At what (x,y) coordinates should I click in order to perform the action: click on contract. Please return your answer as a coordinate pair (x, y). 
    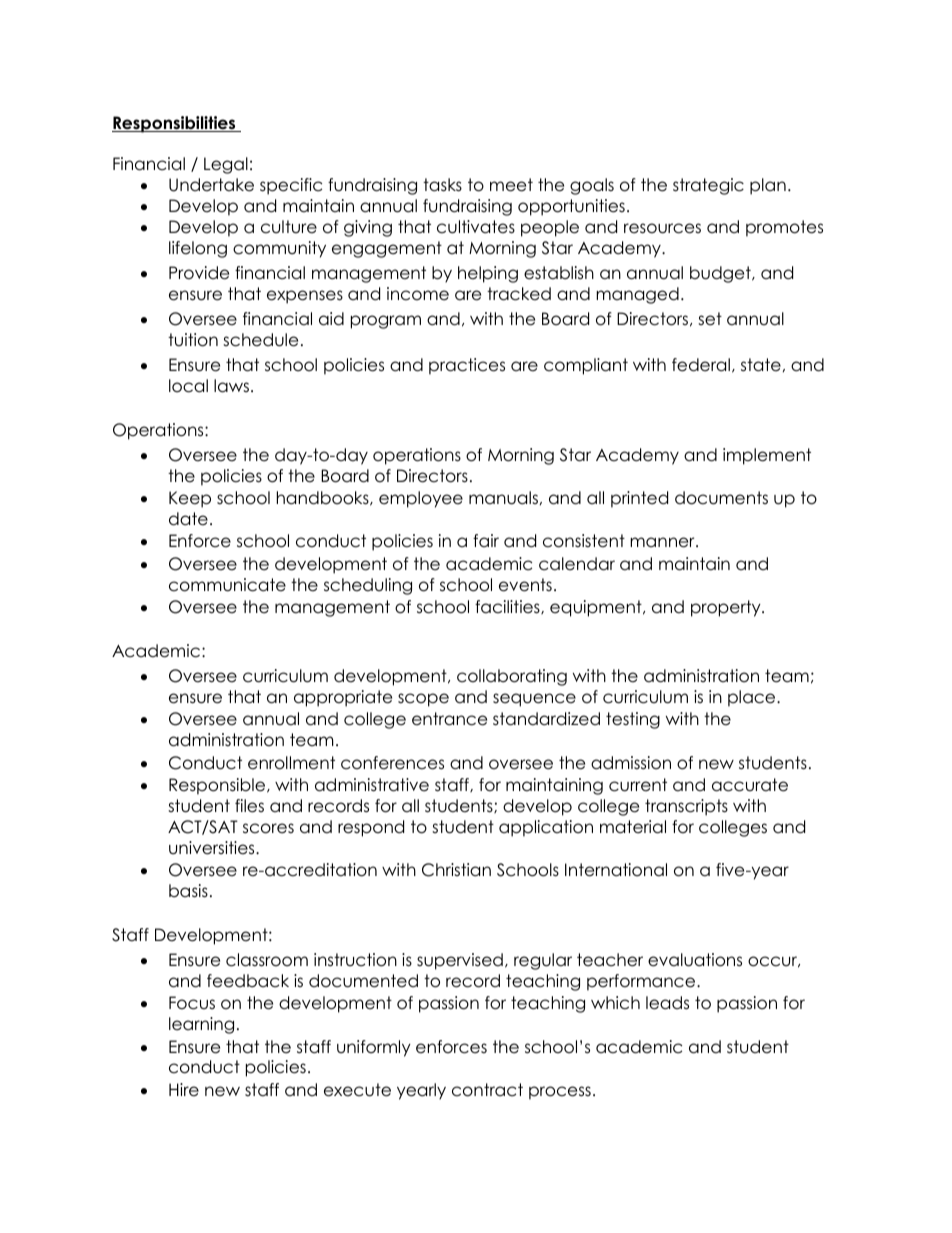
    Looking at the image, I should click on (487, 1090).
